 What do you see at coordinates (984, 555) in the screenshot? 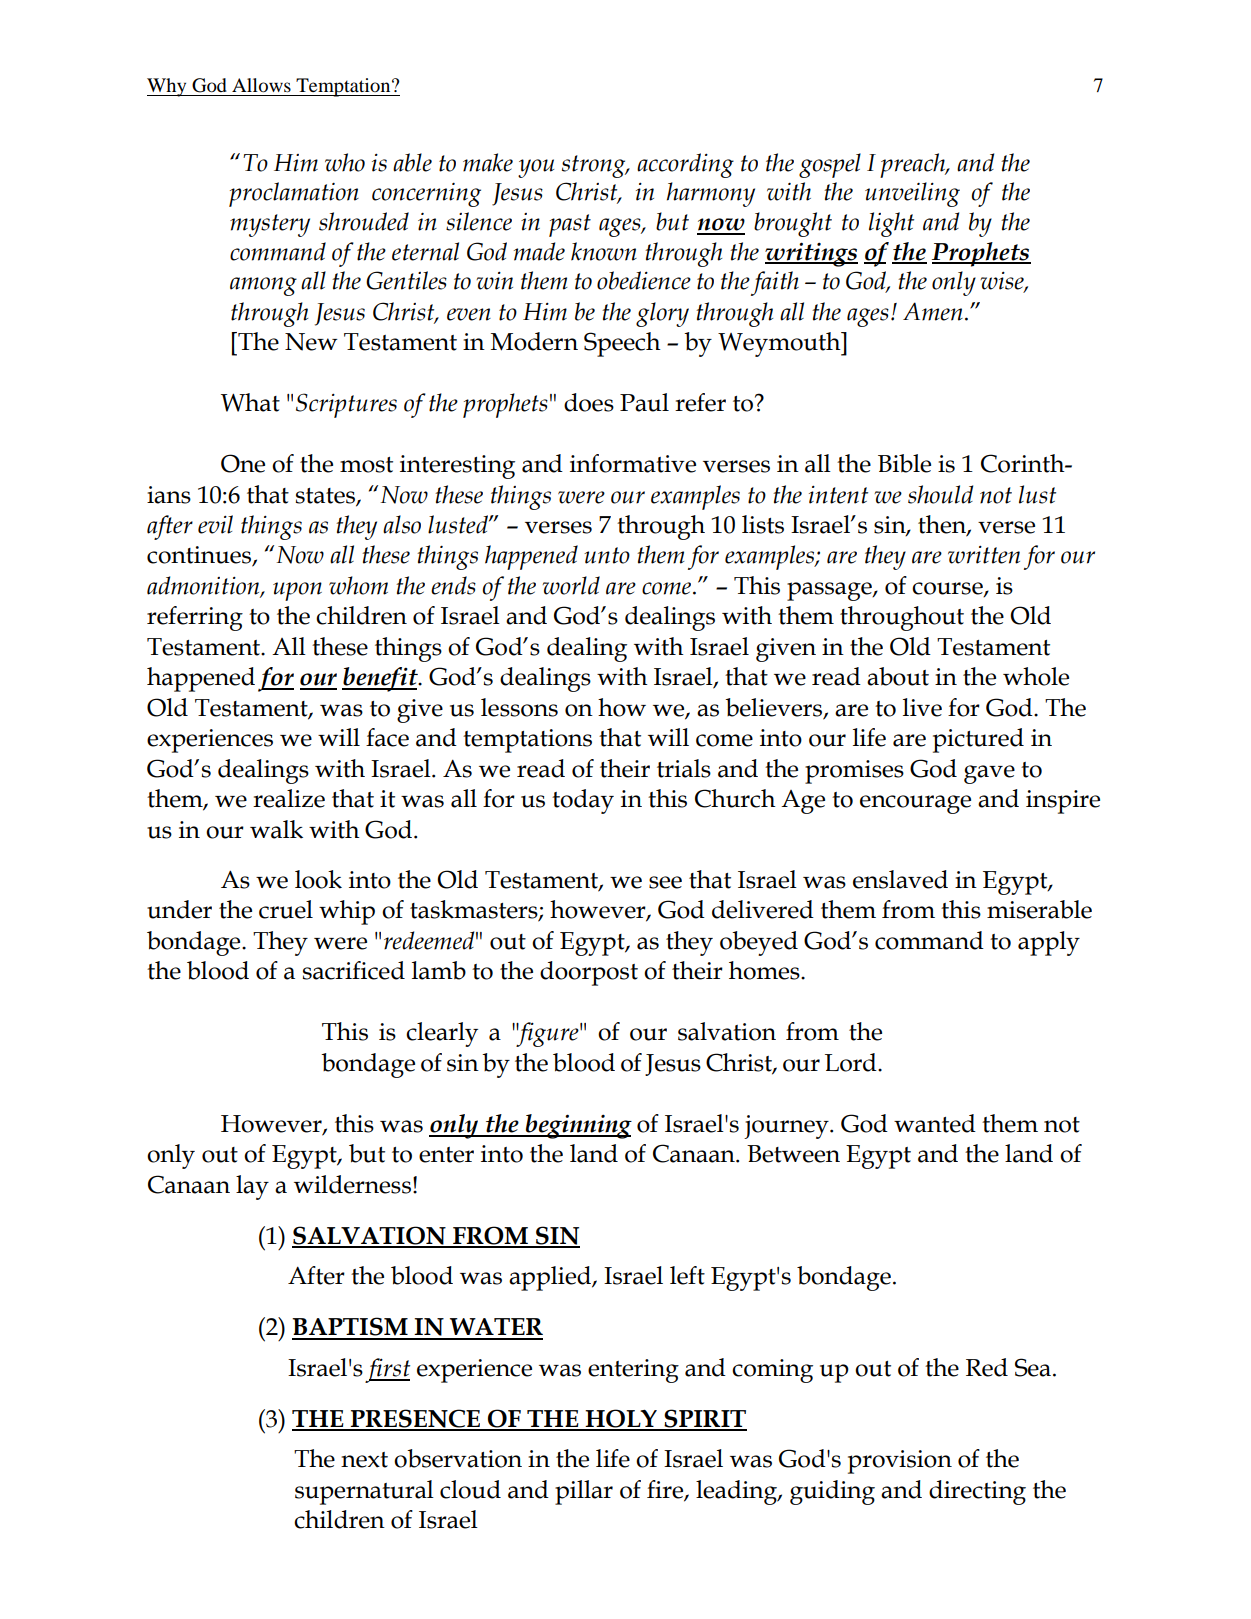
I see `written` at bounding box center [984, 555].
